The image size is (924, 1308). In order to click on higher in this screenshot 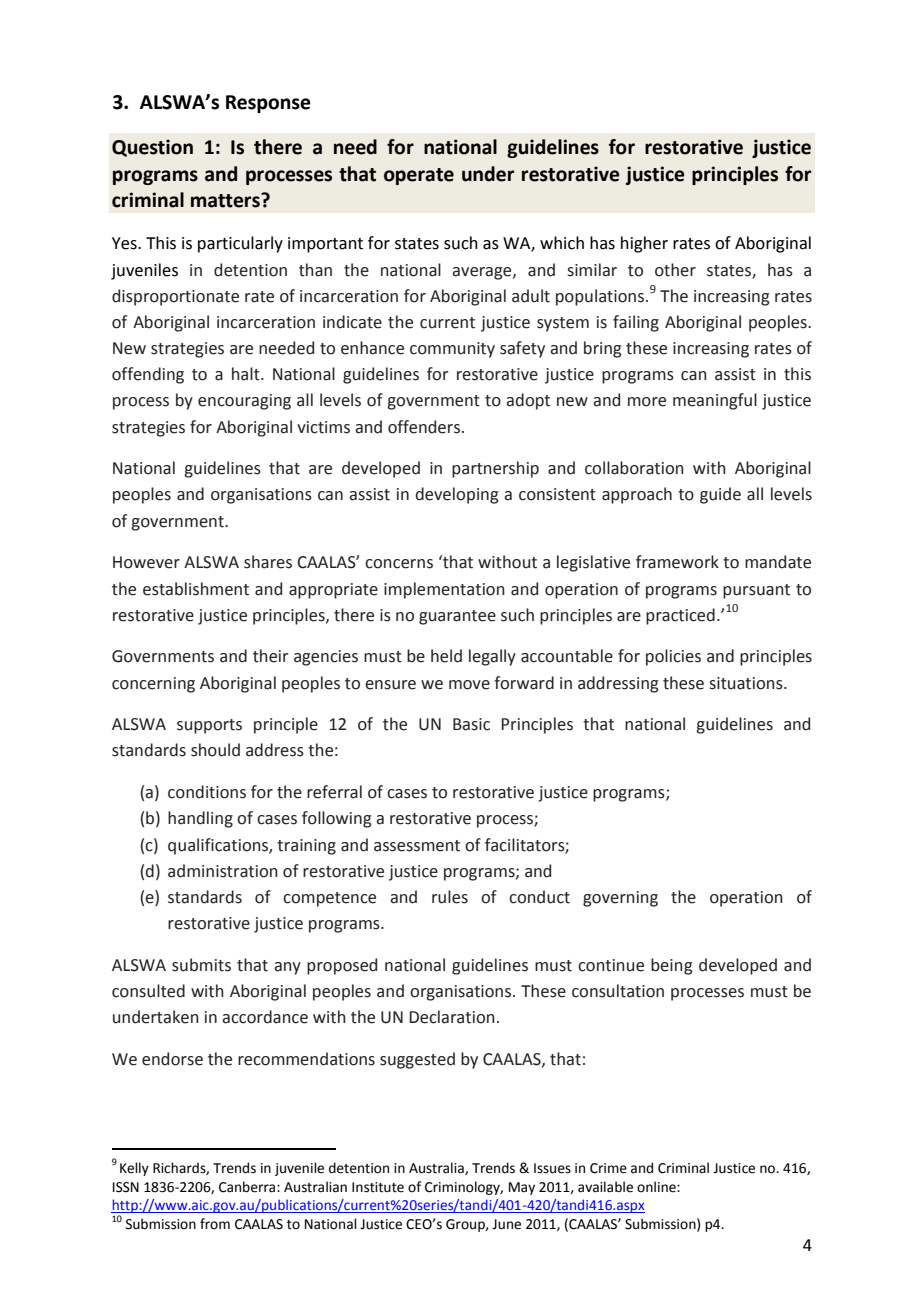, I will do `click(644, 244)`.
